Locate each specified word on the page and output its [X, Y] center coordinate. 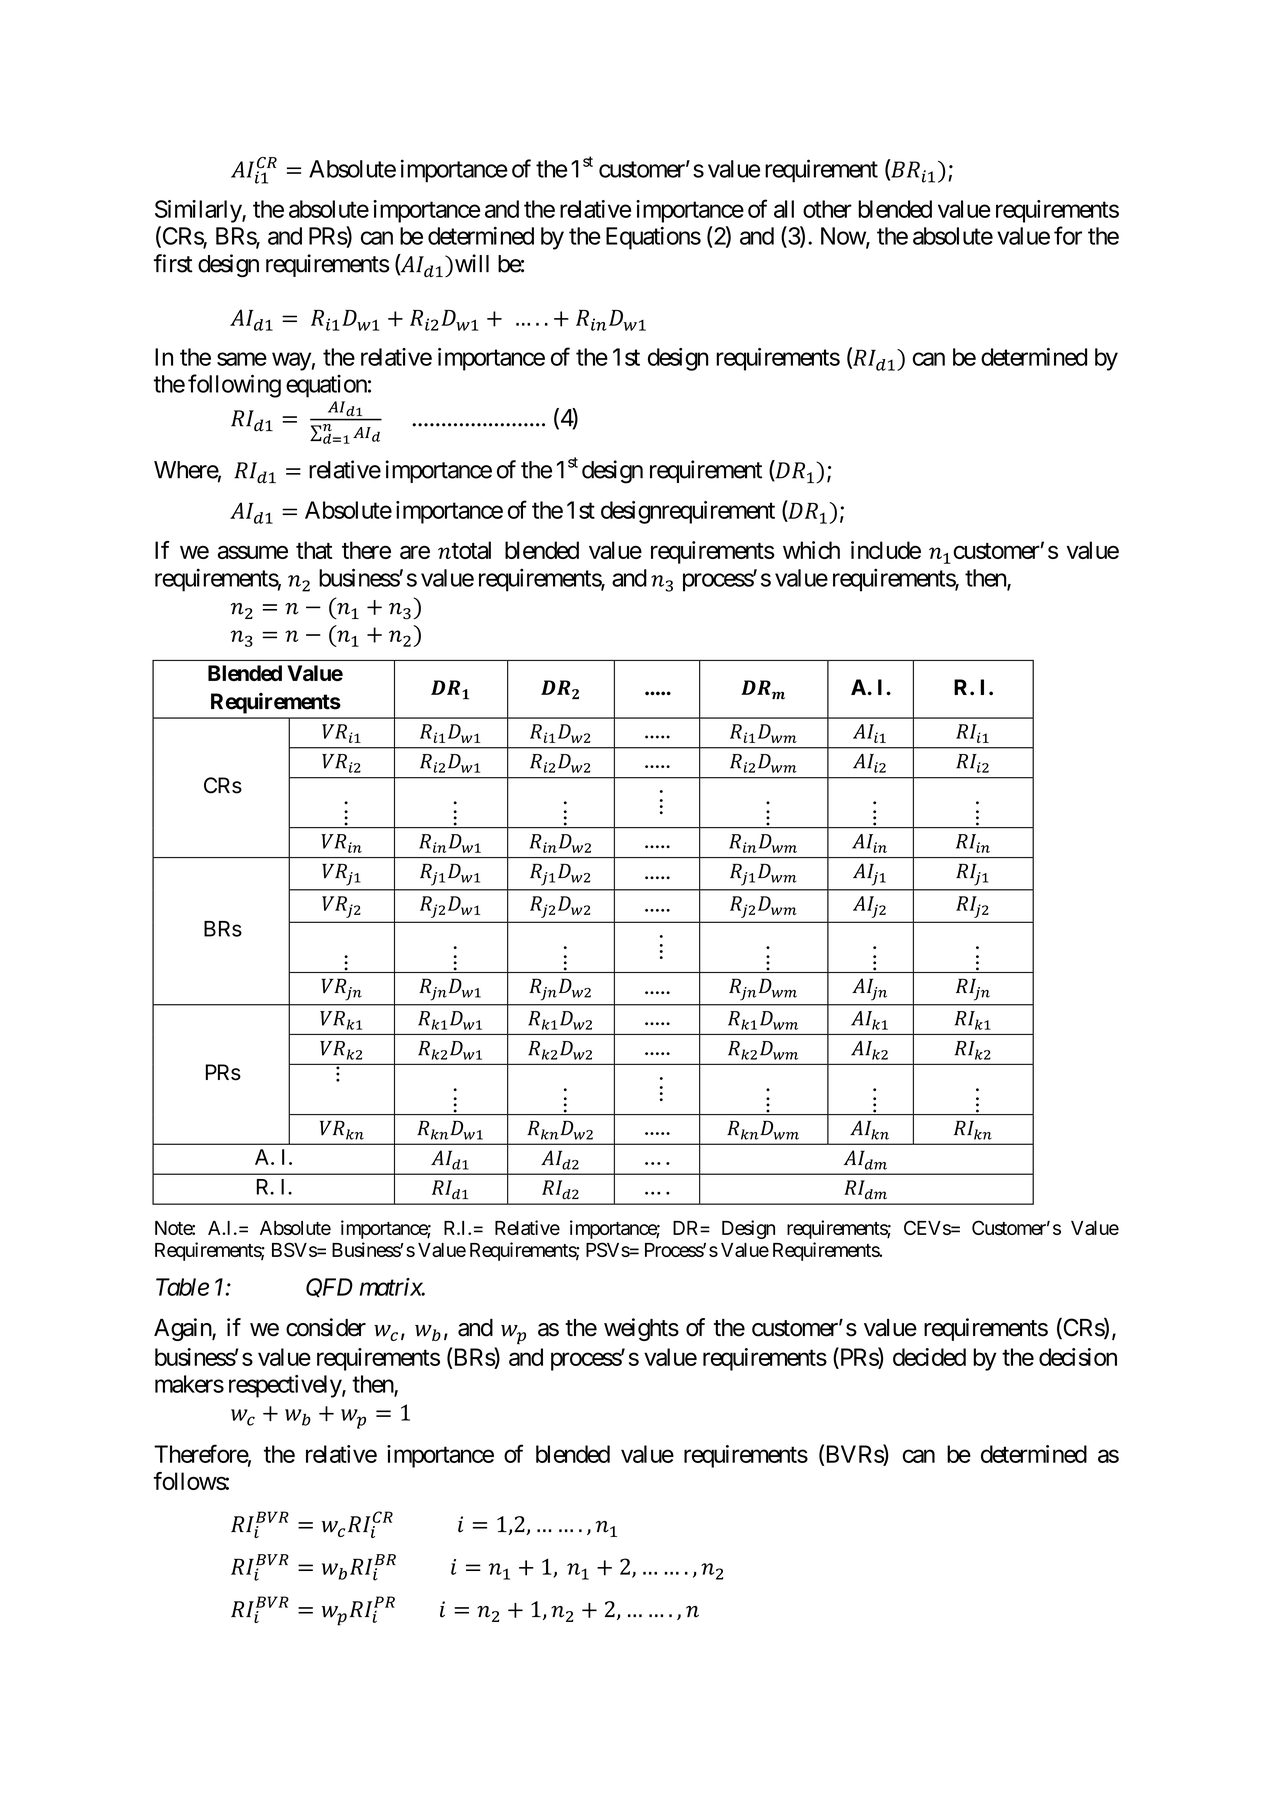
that [314, 550]
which [811, 550]
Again [183, 1329]
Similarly [199, 211]
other [827, 209]
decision [1078, 1357]
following [234, 386]
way [291, 361]
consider [326, 1327]
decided [929, 1357]
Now [844, 237]
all [784, 209]
